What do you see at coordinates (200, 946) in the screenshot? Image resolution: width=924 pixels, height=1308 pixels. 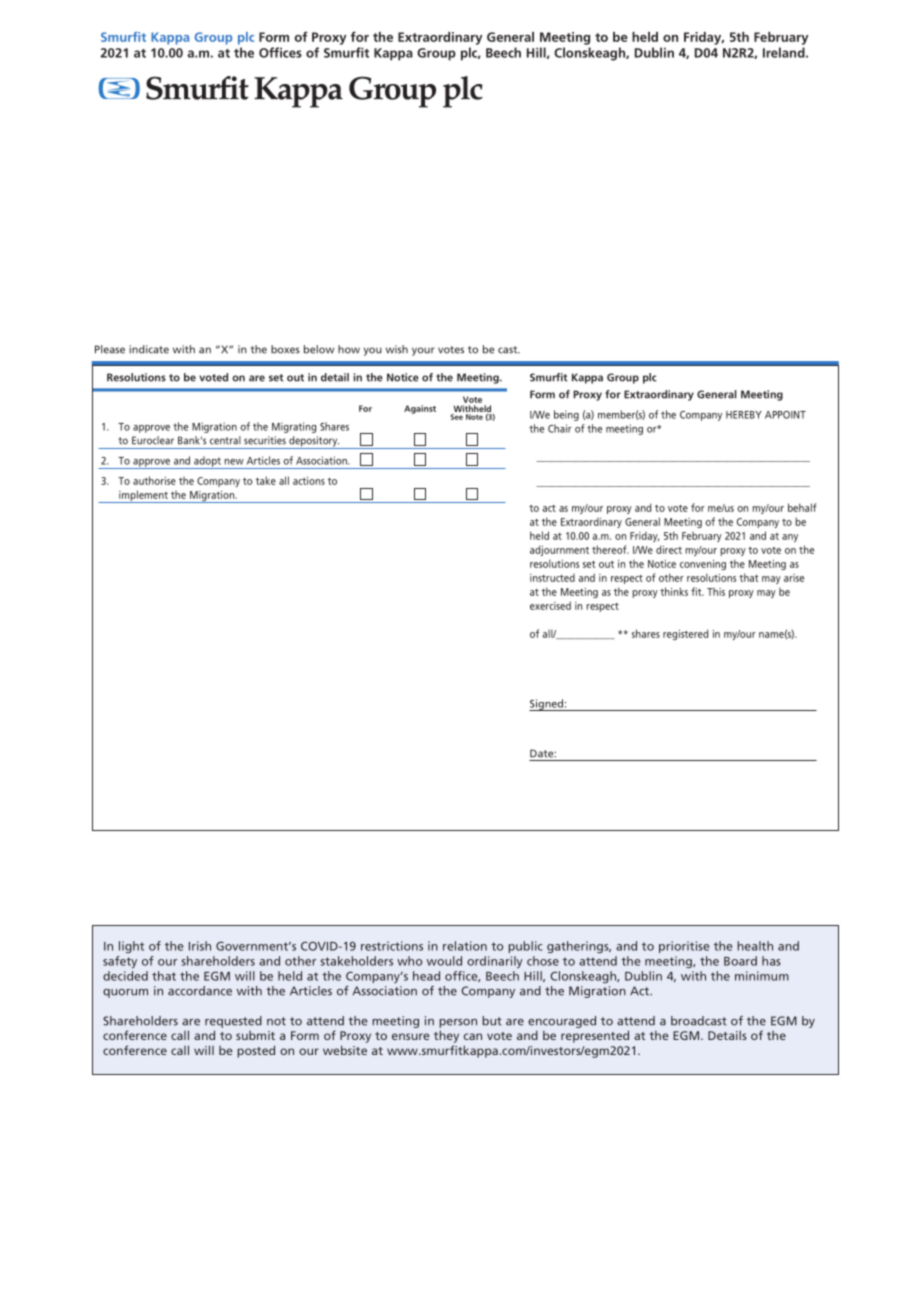 I see `Irish` at bounding box center [200, 946].
